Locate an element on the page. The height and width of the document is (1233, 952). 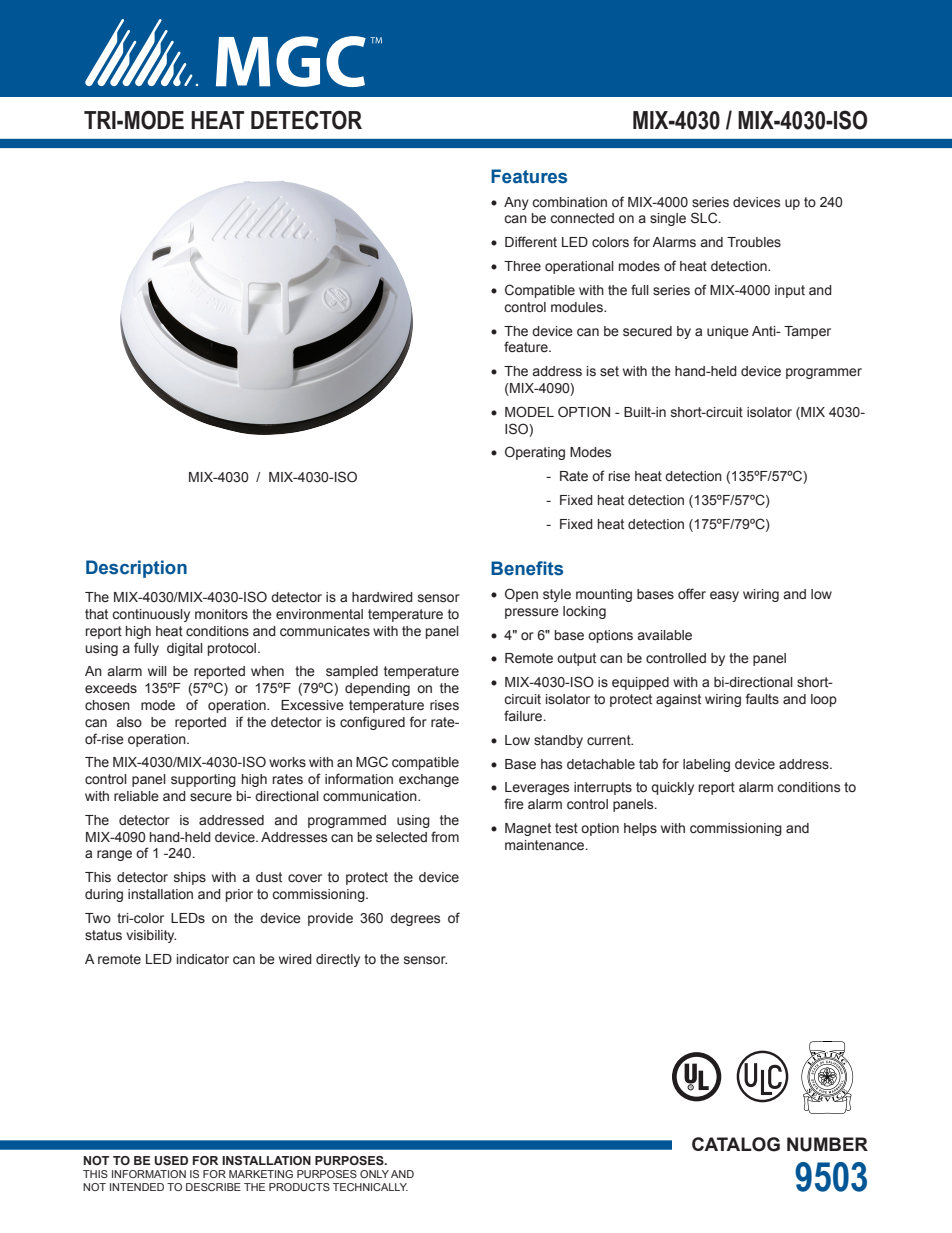
Benefits is located at coordinates (527, 568).
